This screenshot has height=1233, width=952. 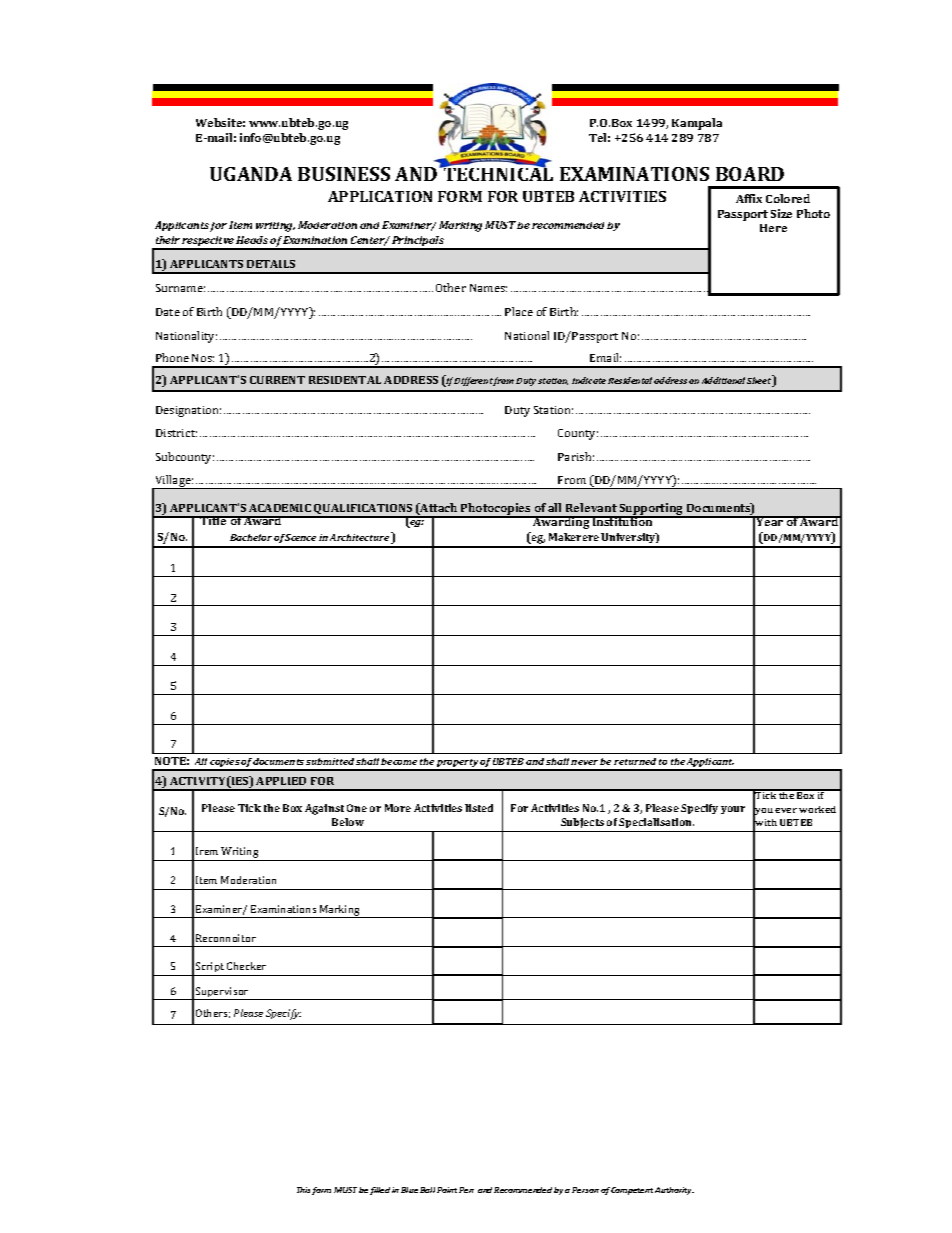 What do you see at coordinates (305, 1191) in the screenshot?
I see `This` at bounding box center [305, 1191].
